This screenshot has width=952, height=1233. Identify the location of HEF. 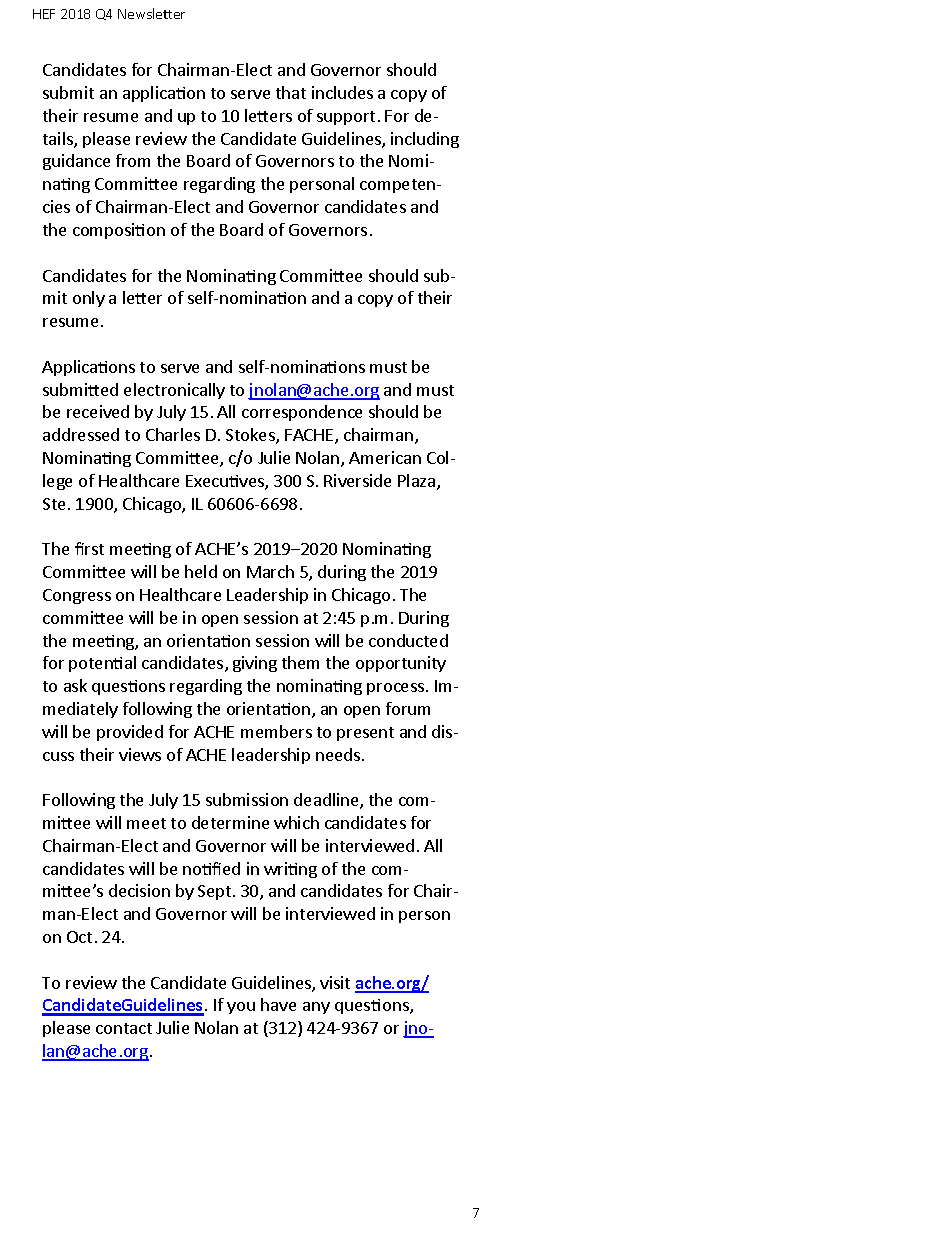
(44, 14).
